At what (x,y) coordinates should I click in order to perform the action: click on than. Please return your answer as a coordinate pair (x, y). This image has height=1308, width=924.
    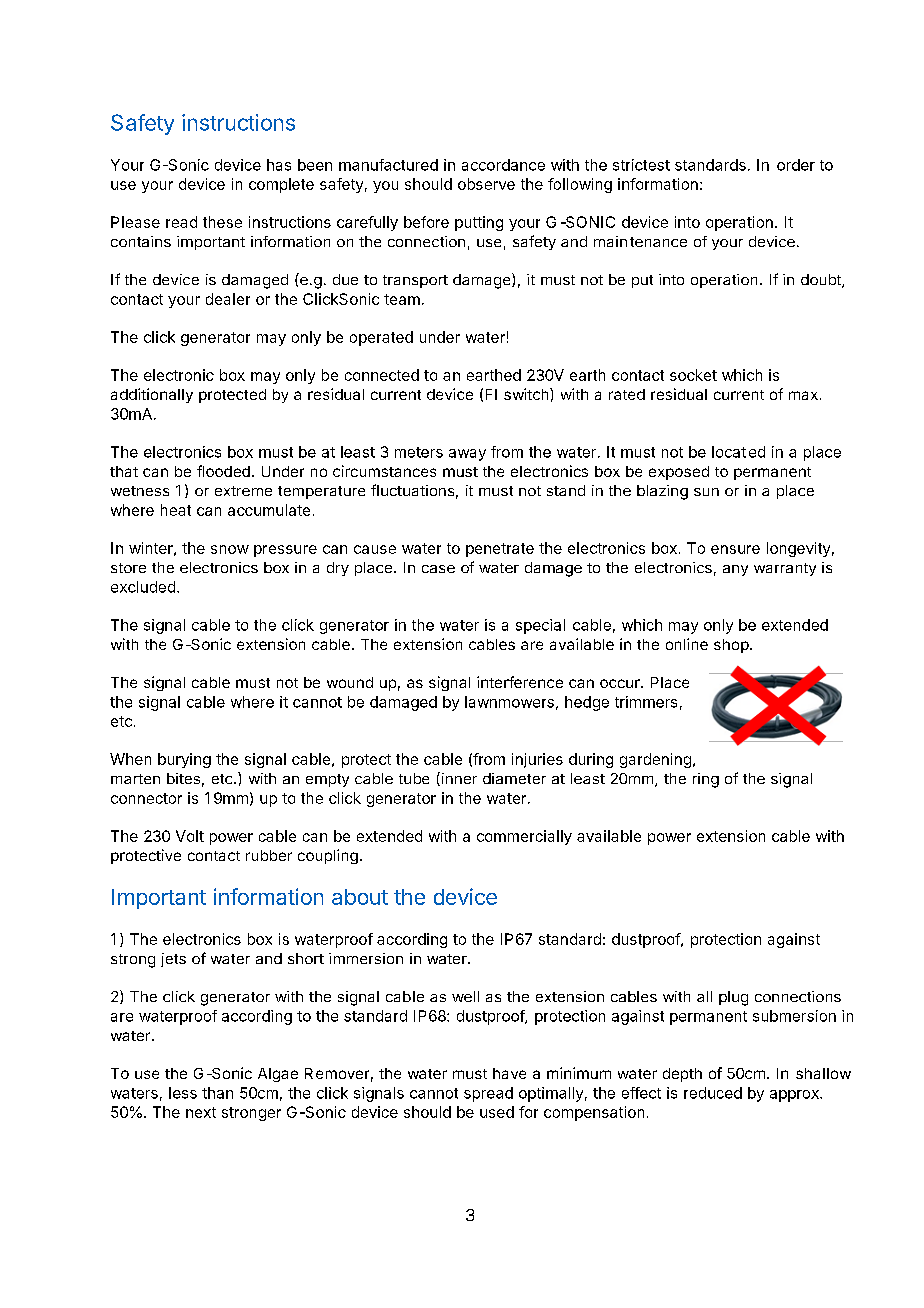
    Looking at the image, I should click on (217, 1093).
